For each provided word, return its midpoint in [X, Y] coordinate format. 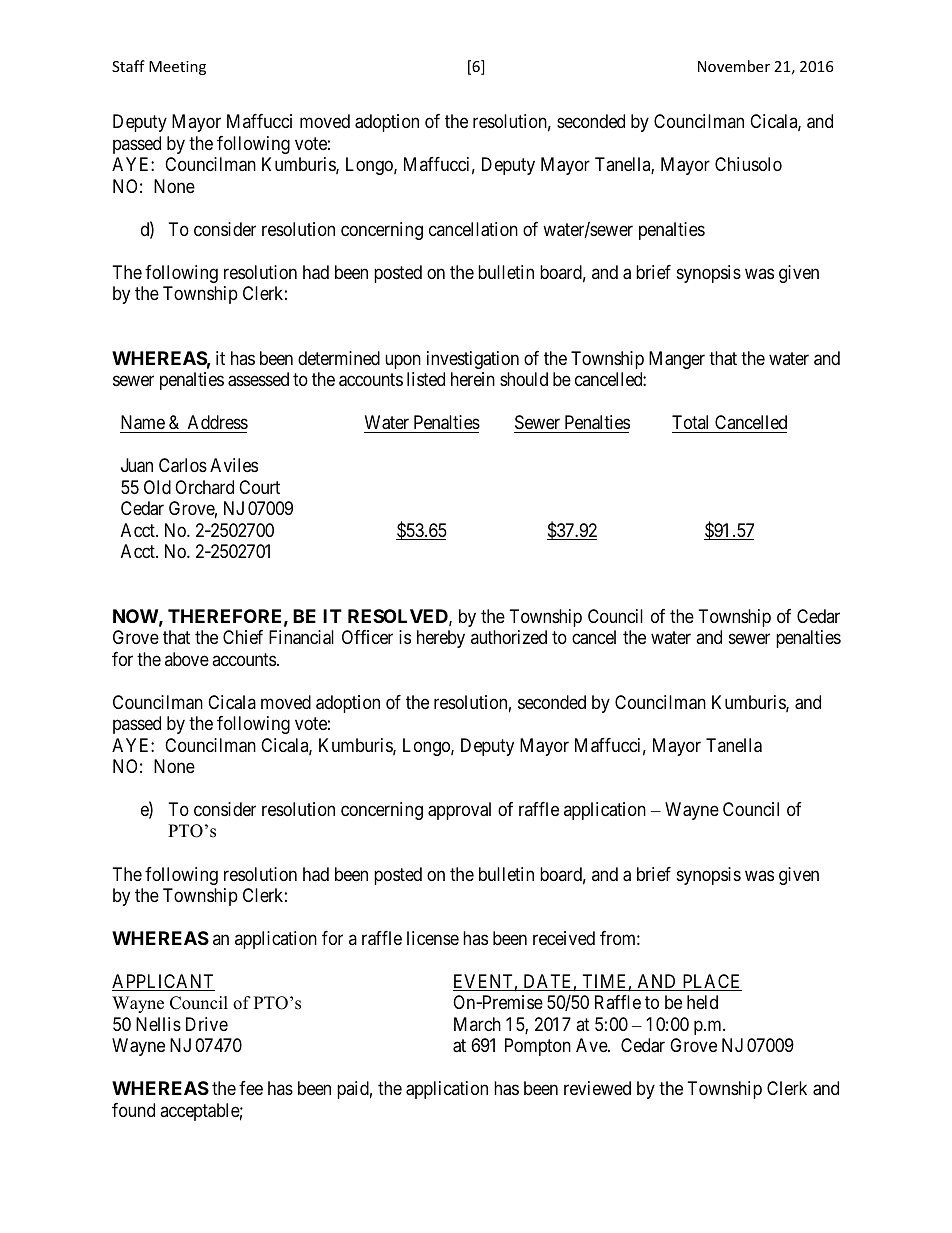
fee [251, 1088]
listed [426, 379]
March [477, 1024]
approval [459, 811]
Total [690, 422]
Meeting [177, 68]
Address [218, 422]
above [187, 659]
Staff [128, 66]
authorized [509, 637]
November [734, 66]
